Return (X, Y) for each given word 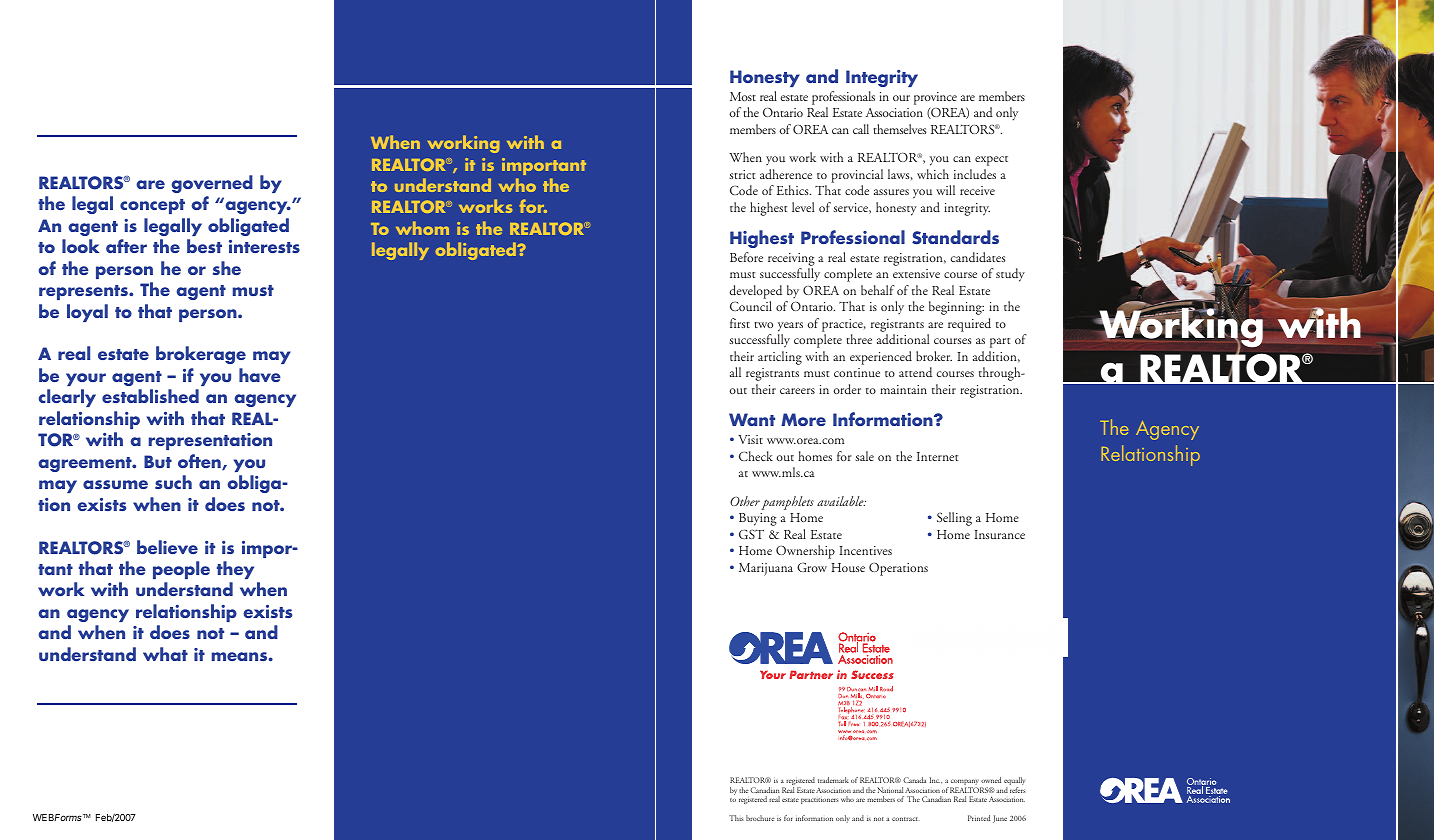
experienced (881, 358)
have (260, 375)
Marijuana (766, 569)
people (181, 570)
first (740, 323)
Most (743, 96)
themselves (899, 129)
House (848, 568)
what (165, 654)
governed (212, 184)
